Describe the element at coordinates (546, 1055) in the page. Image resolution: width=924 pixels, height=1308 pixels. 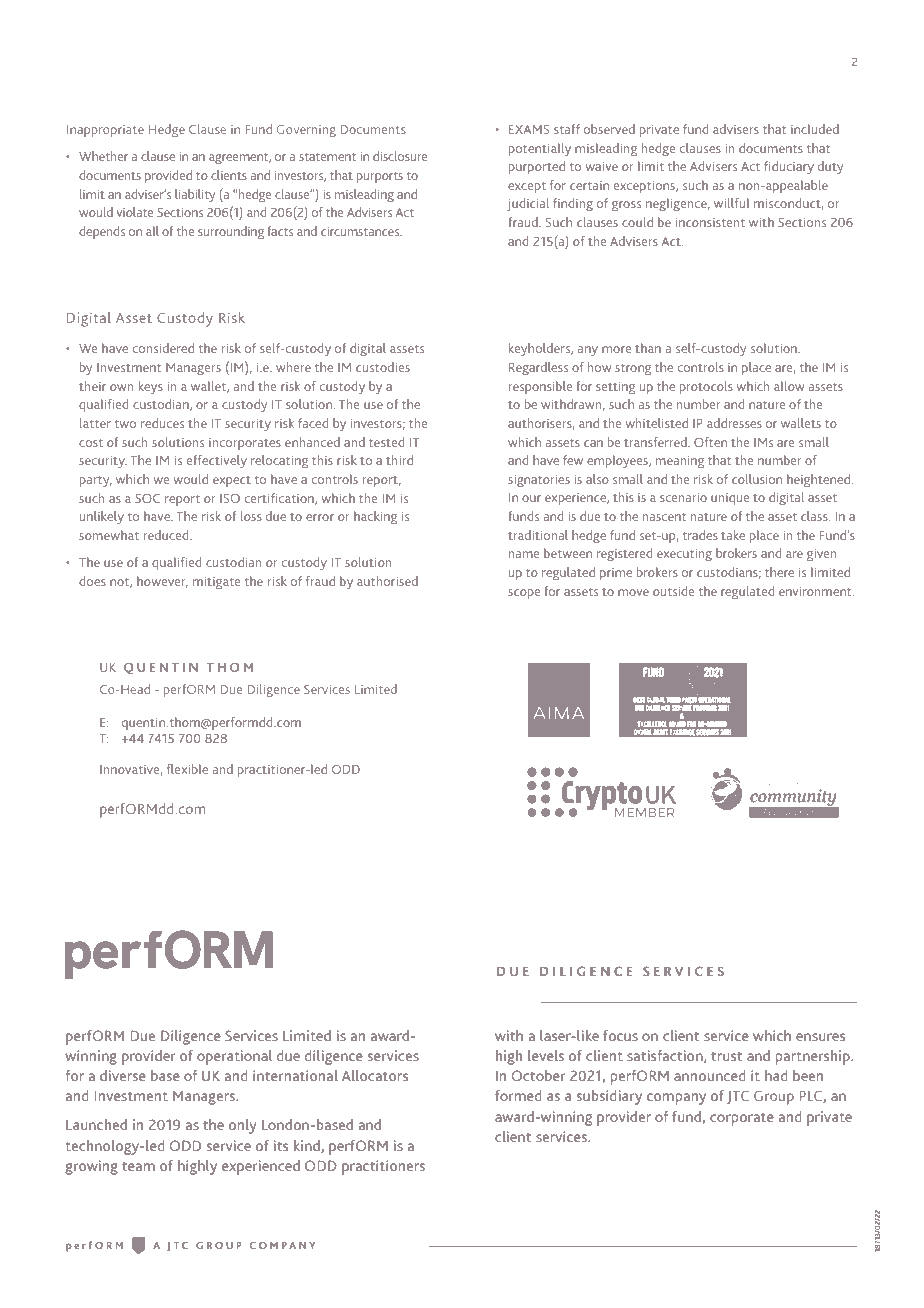
I see `levels` at that location.
